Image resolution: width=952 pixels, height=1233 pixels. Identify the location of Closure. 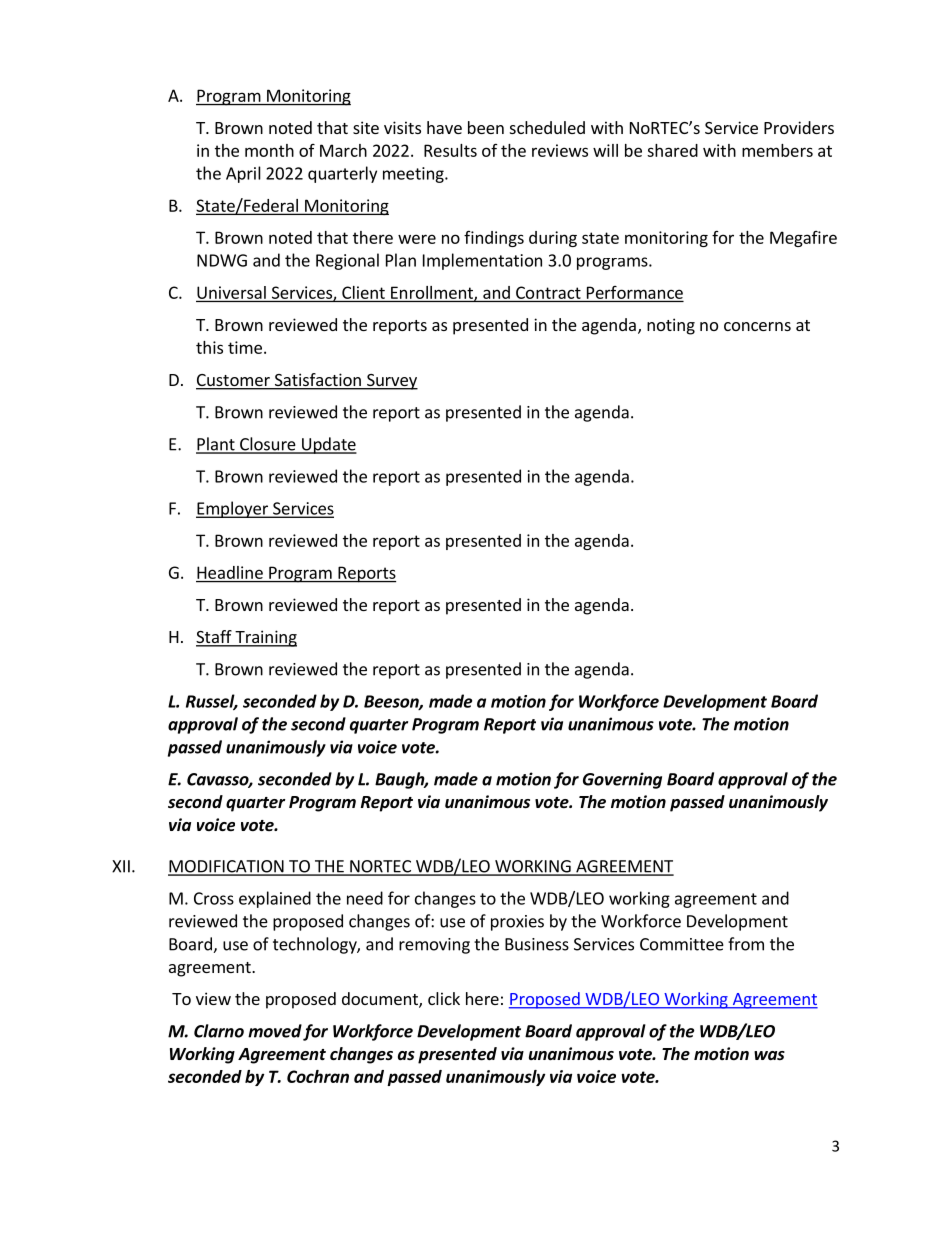
(268, 445).
